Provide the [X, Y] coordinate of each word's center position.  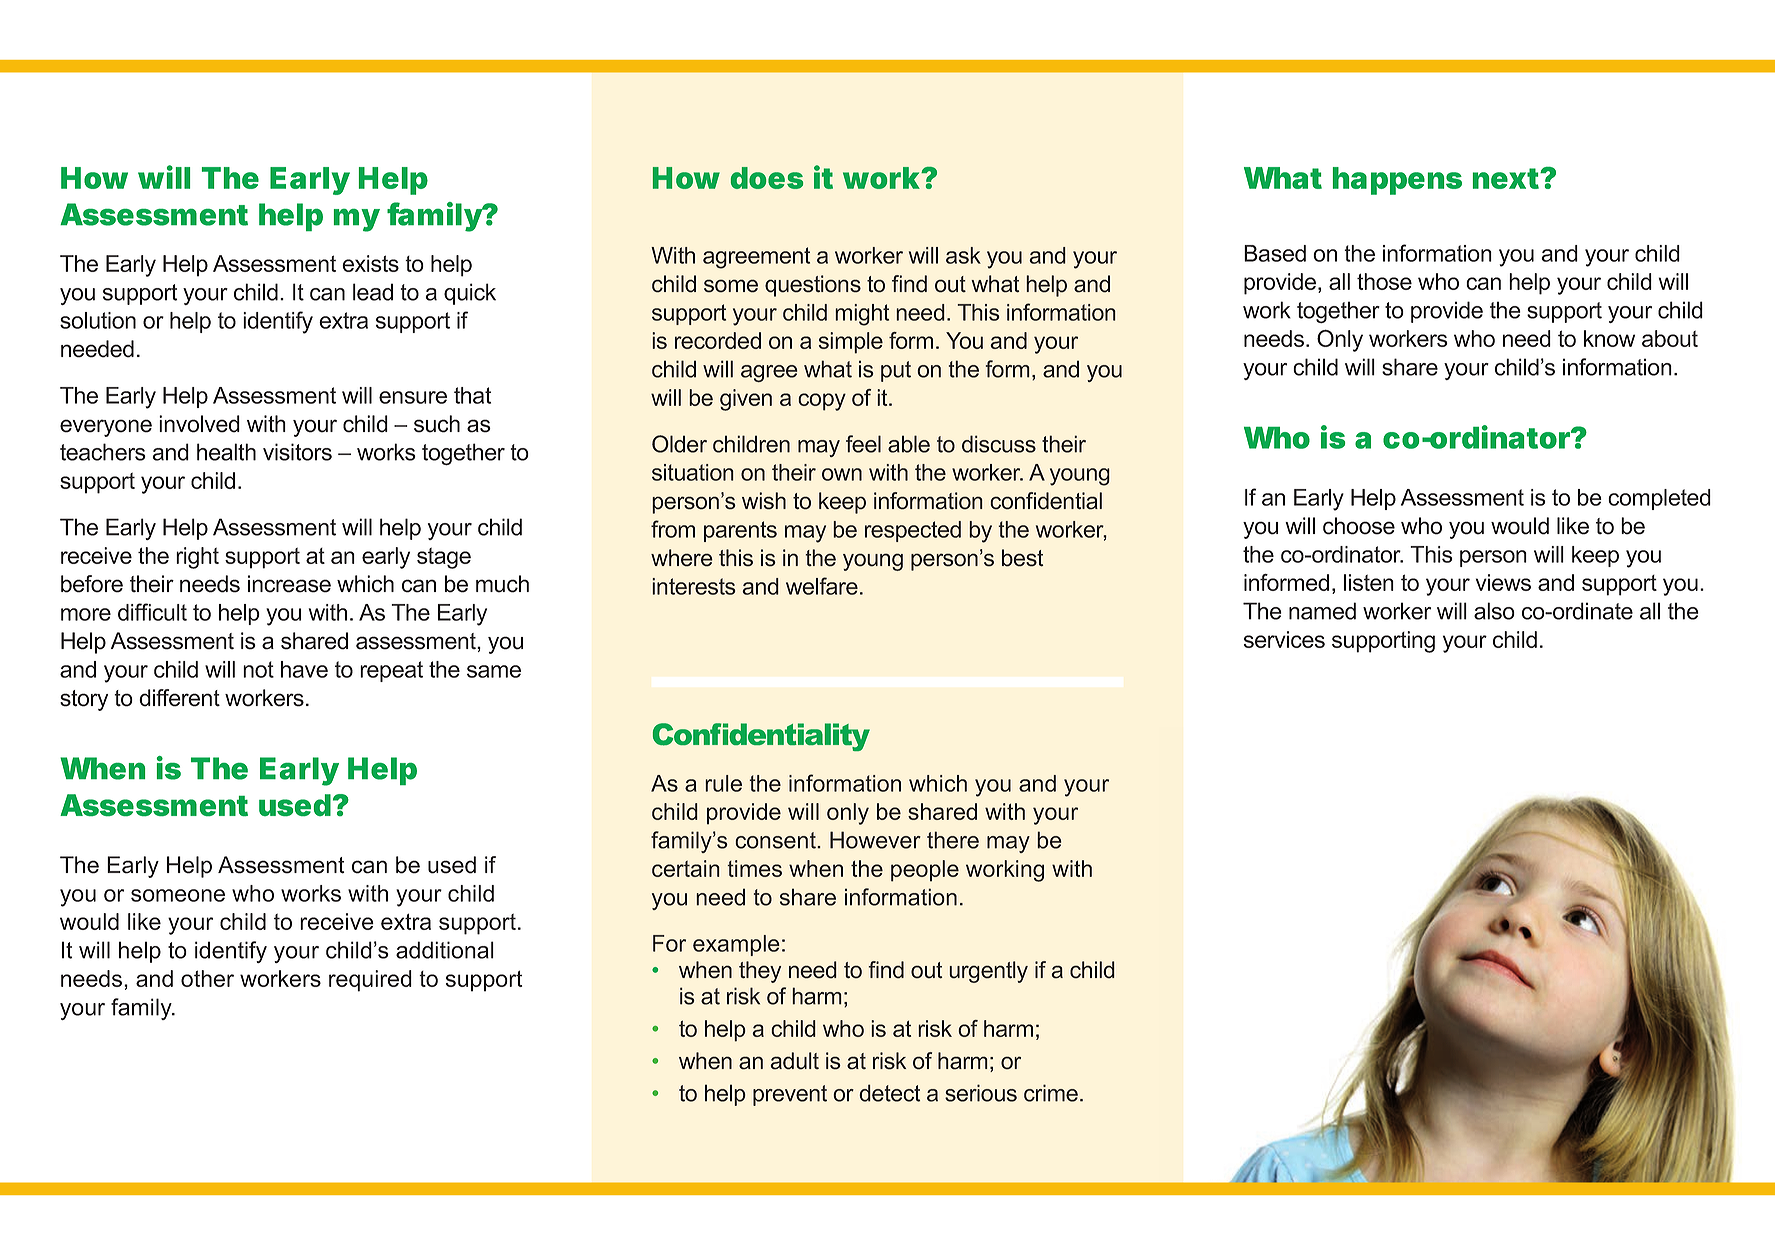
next [1507, 178]
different [179, 698]
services [1284, 639]
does [767, 178]
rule [723, 783]
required [370, 981]
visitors [297, 452]
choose [1359, 526]
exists [370, 263]
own [842, 474]
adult [795, 1061]
